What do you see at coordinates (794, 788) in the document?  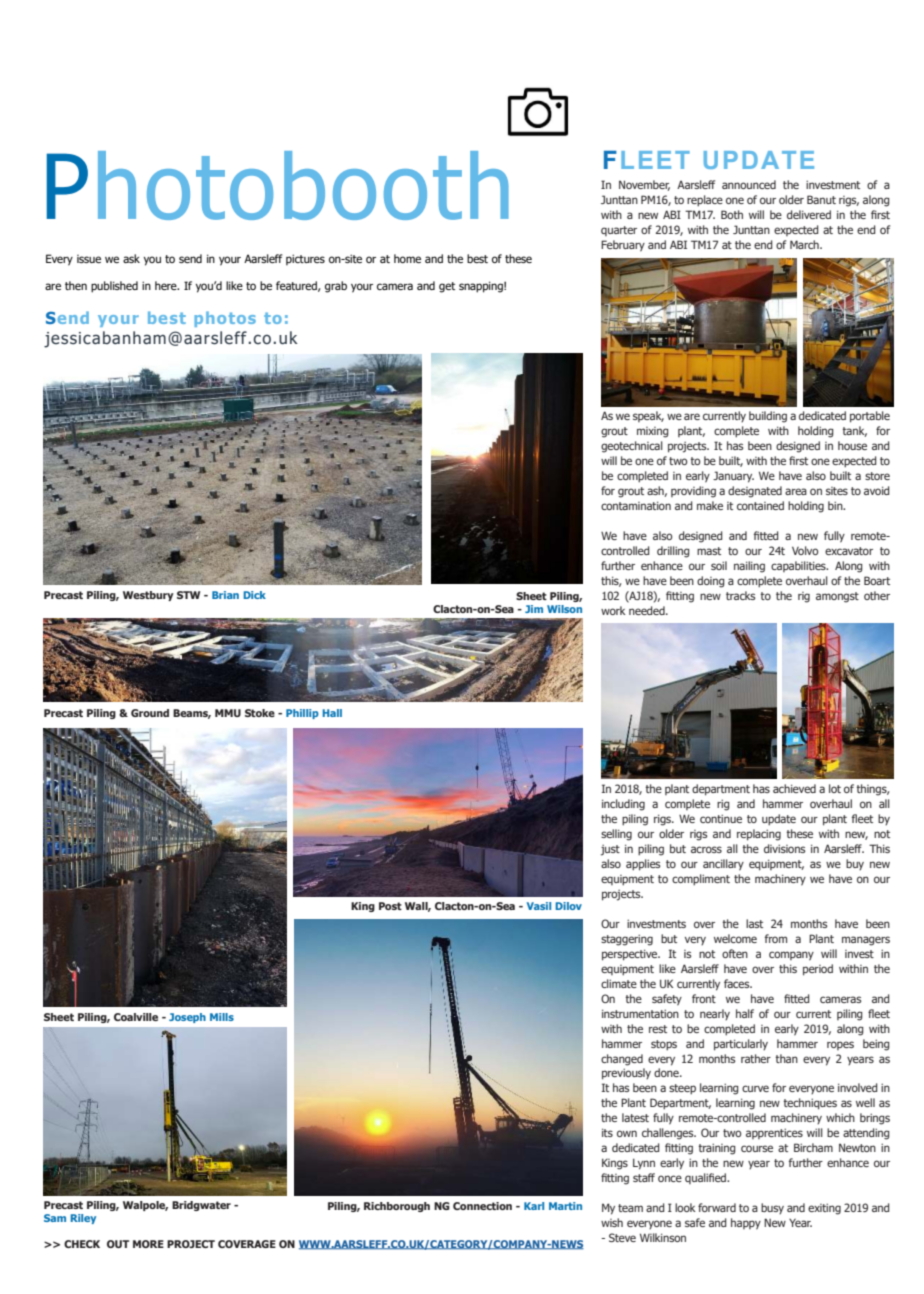 I see `achieved` at bounding box center [794, 788].
